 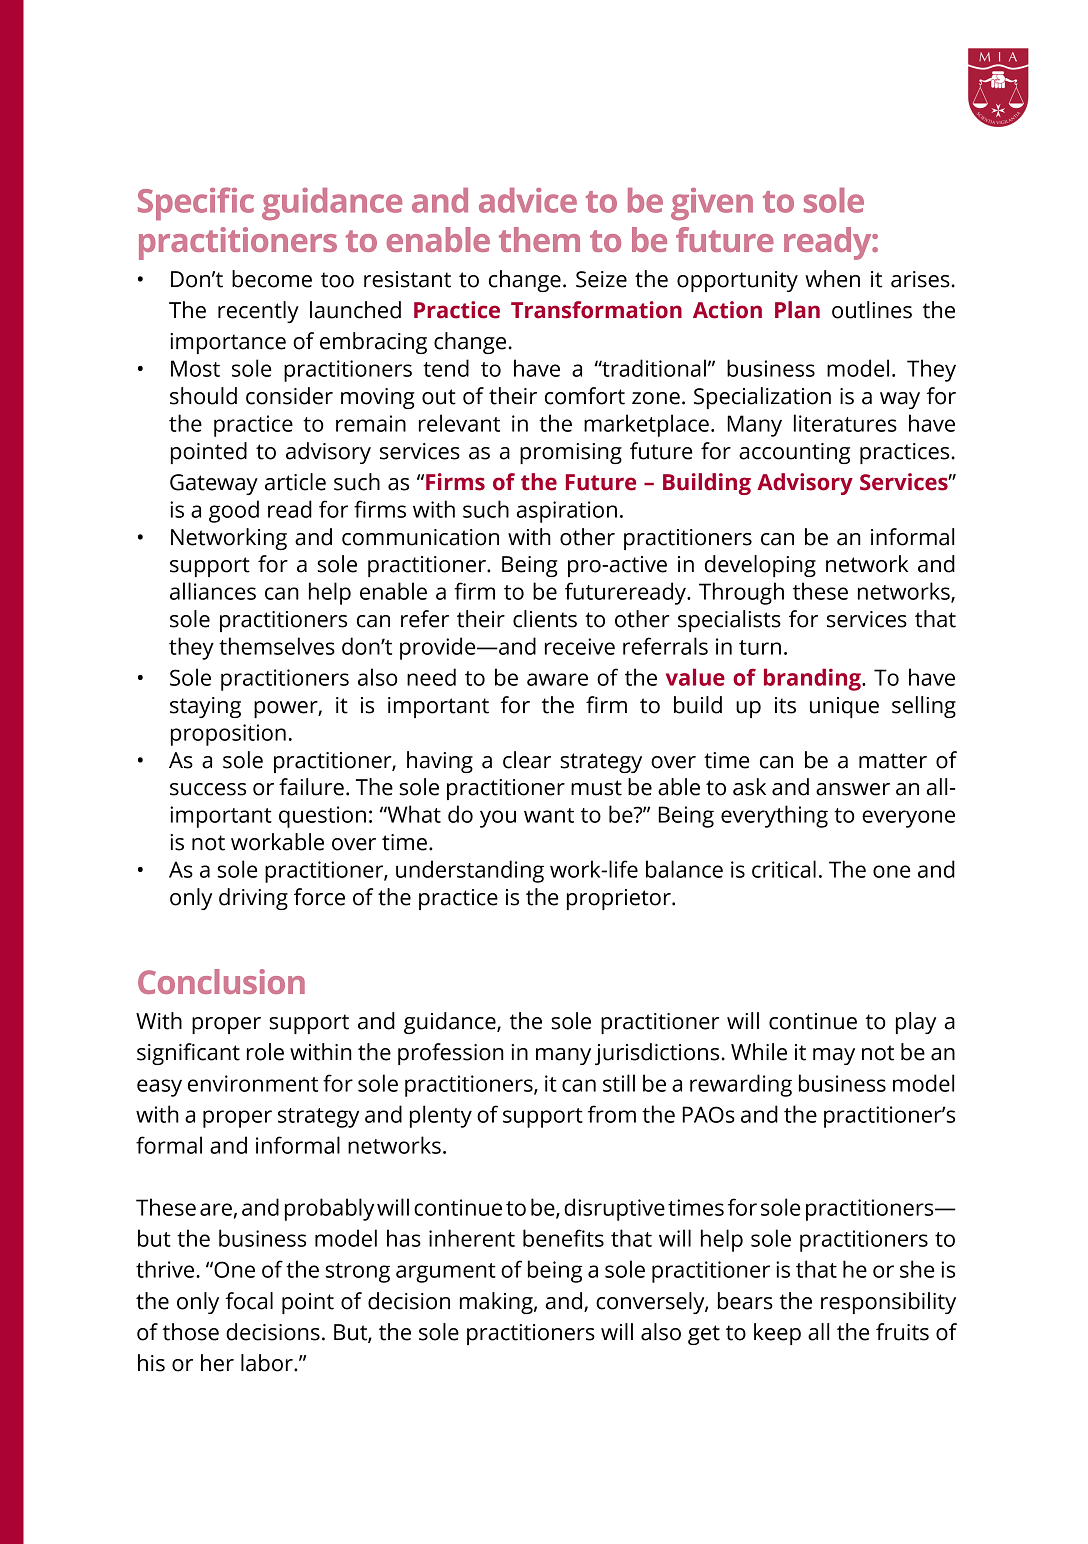 What do you see at coordinates (208, 789) in the screenshot?
I see `success` at bounding box center [208, 789].
